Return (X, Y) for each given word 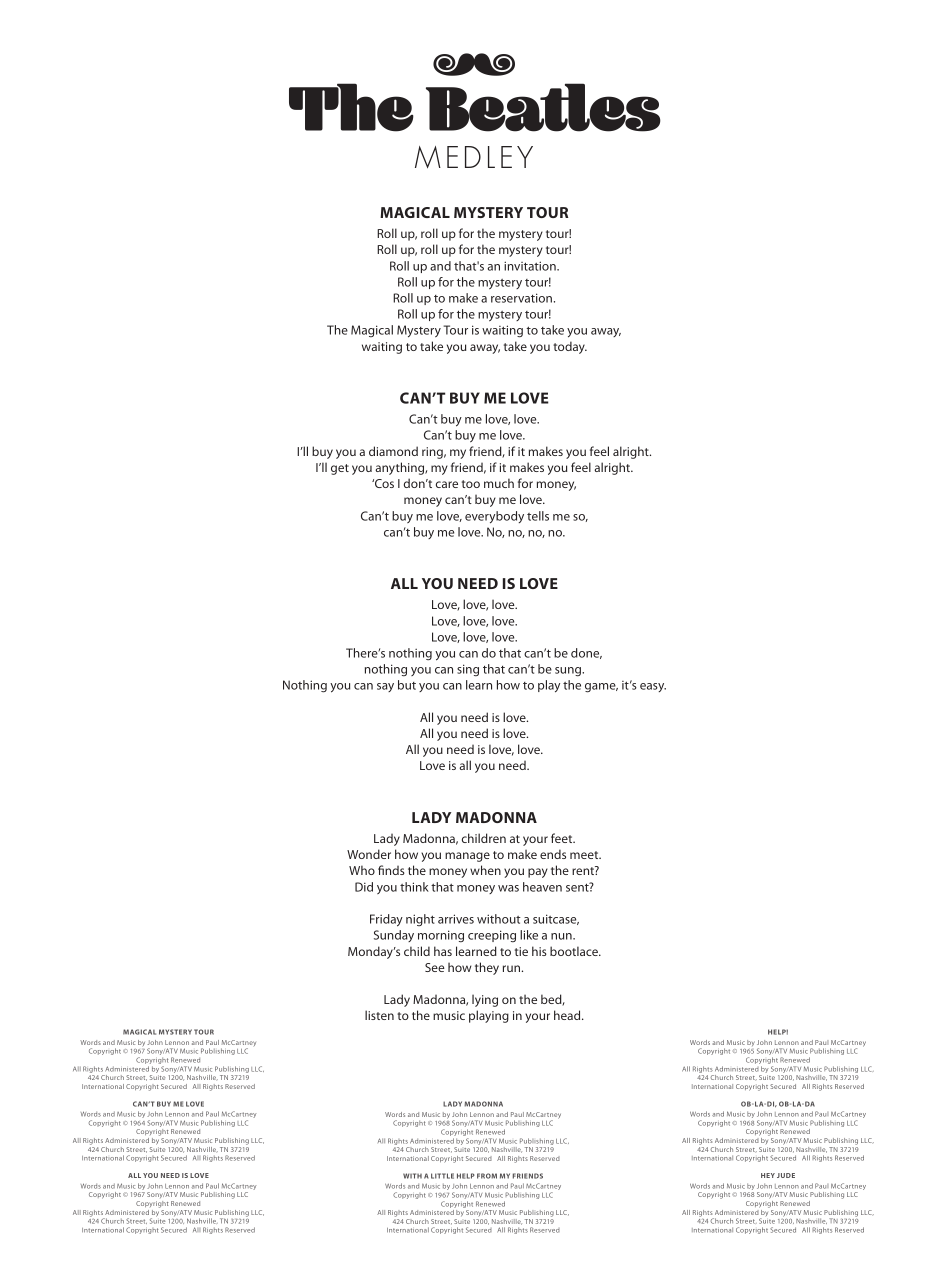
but (407, 685)
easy (653, 687)
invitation (531, 266)
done (586, 653)
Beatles (543, 107)
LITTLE (442, 1176)
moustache (474, 64)
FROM (487, 1176)
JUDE (786, 1175)
